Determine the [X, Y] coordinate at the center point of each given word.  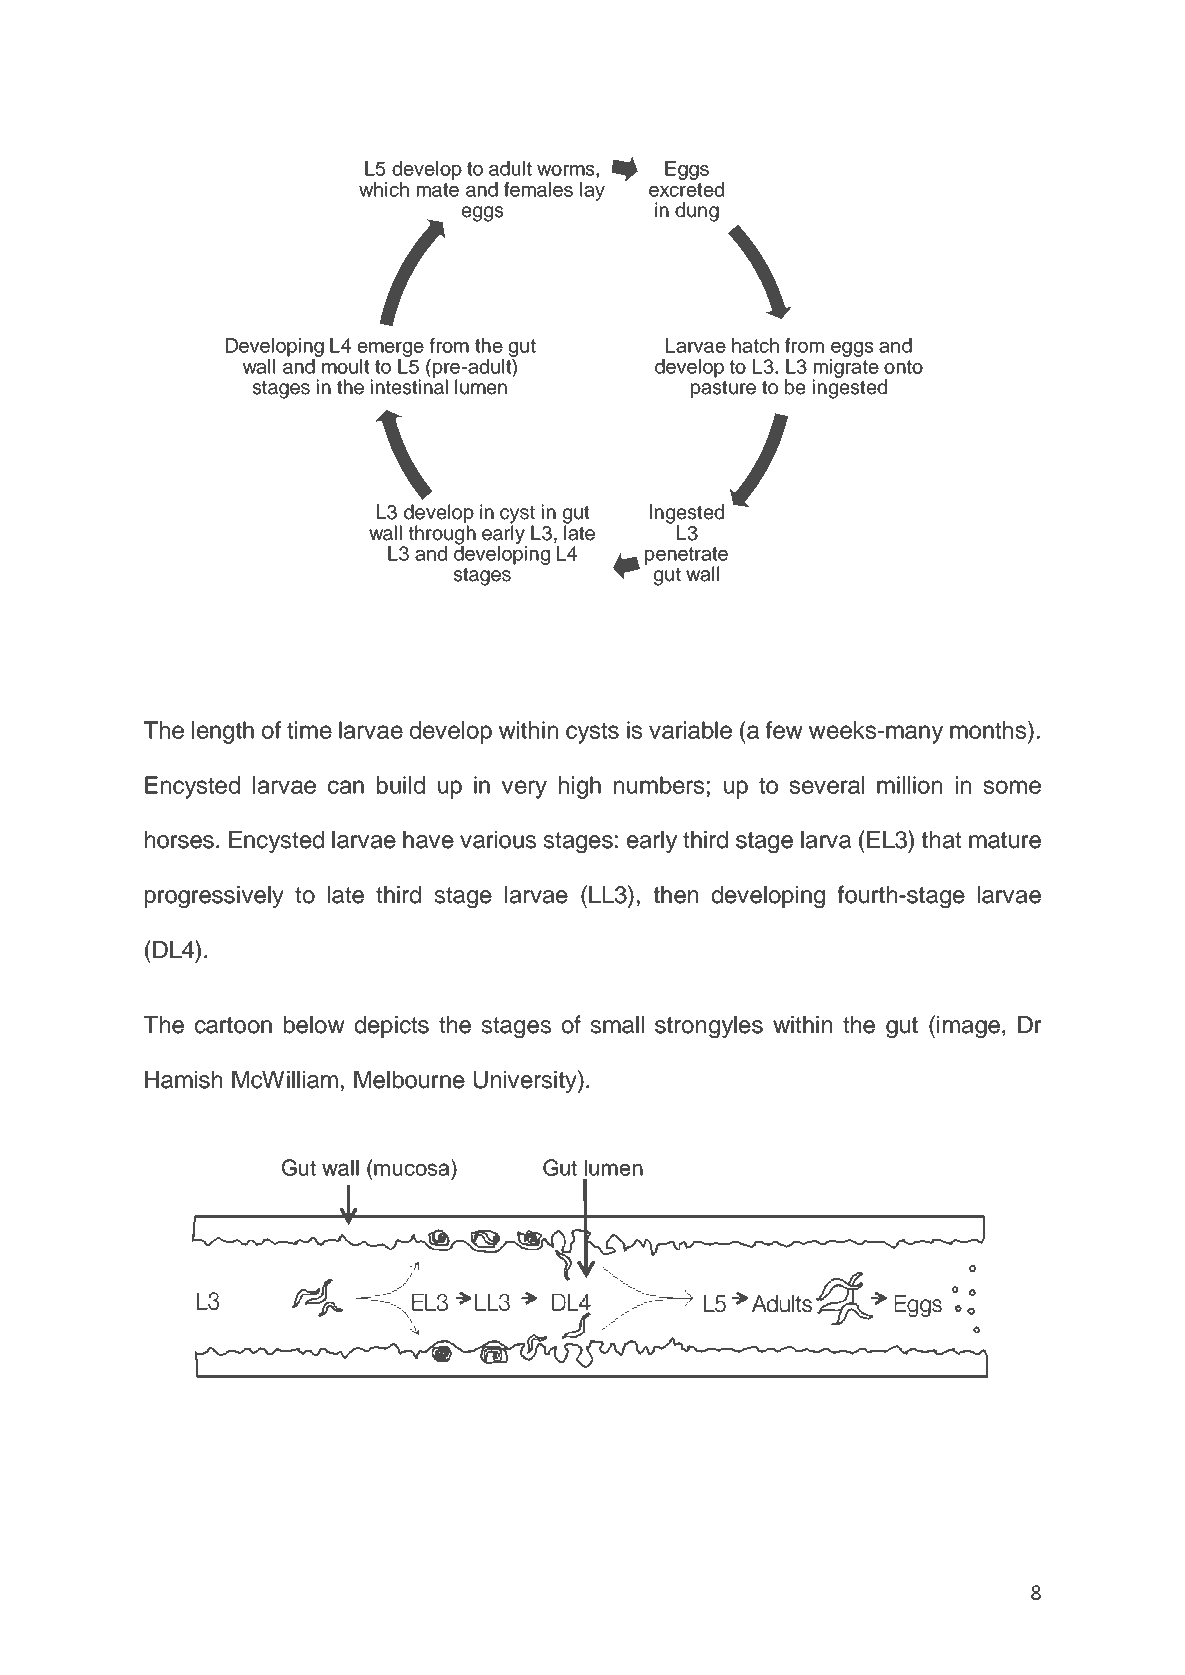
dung [697, 212]
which [384, 189]
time [309, 730]
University [526, 1081]
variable [690, 730]
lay [592, 191]
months [988, 730]
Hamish [183, 1080]
